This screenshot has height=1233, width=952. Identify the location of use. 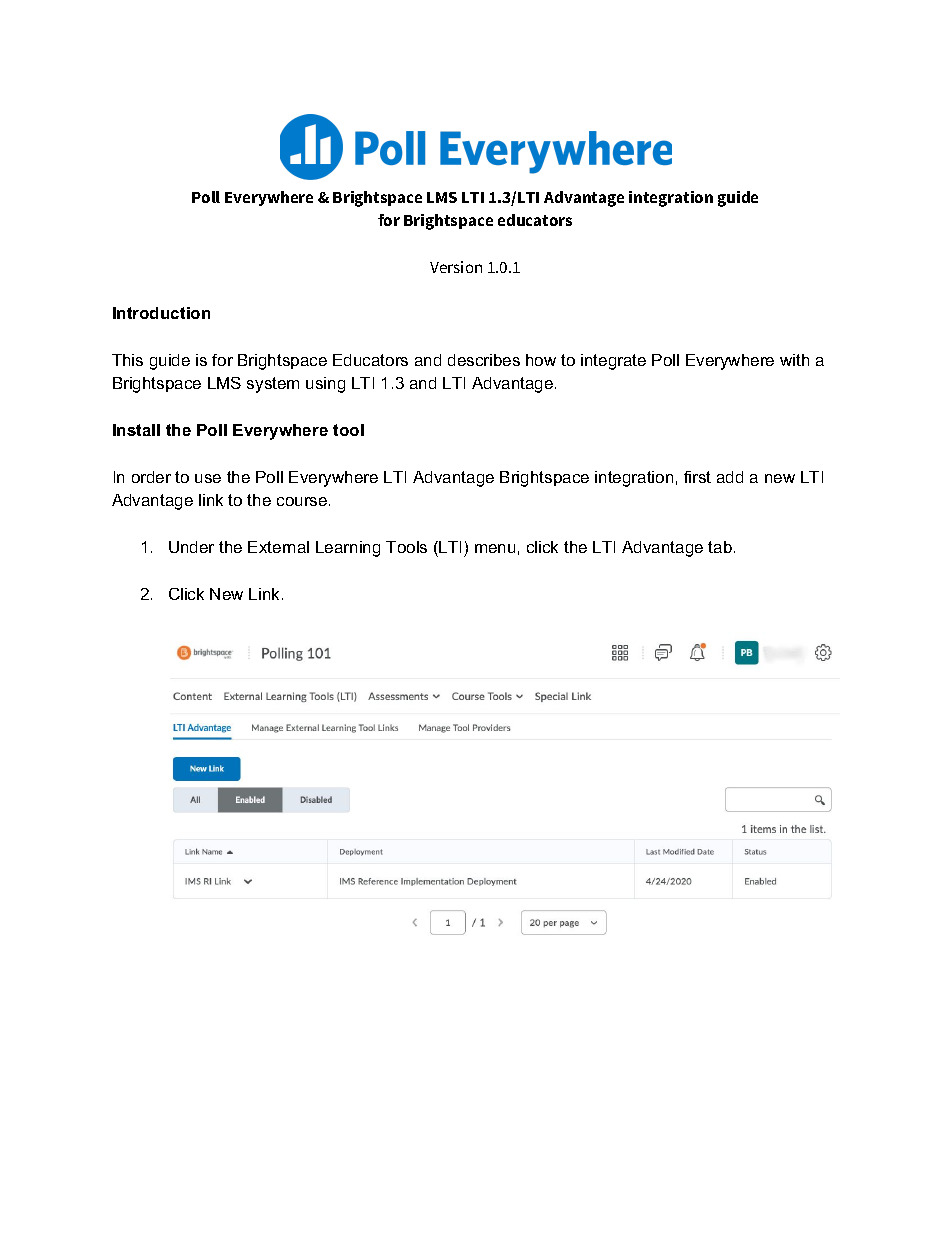
(208, 478).
